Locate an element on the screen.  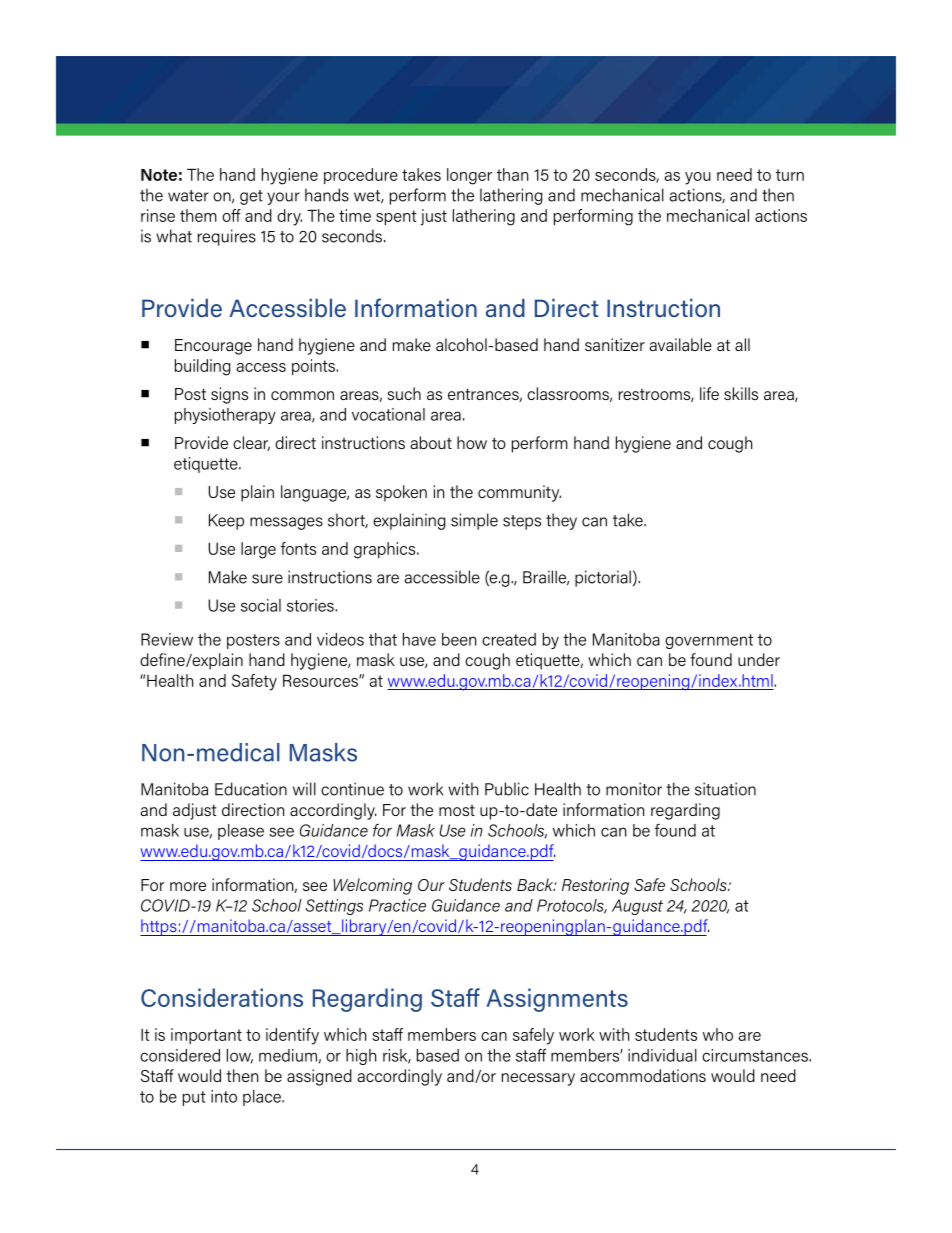
Practice is located at coordinates (397, 905).
